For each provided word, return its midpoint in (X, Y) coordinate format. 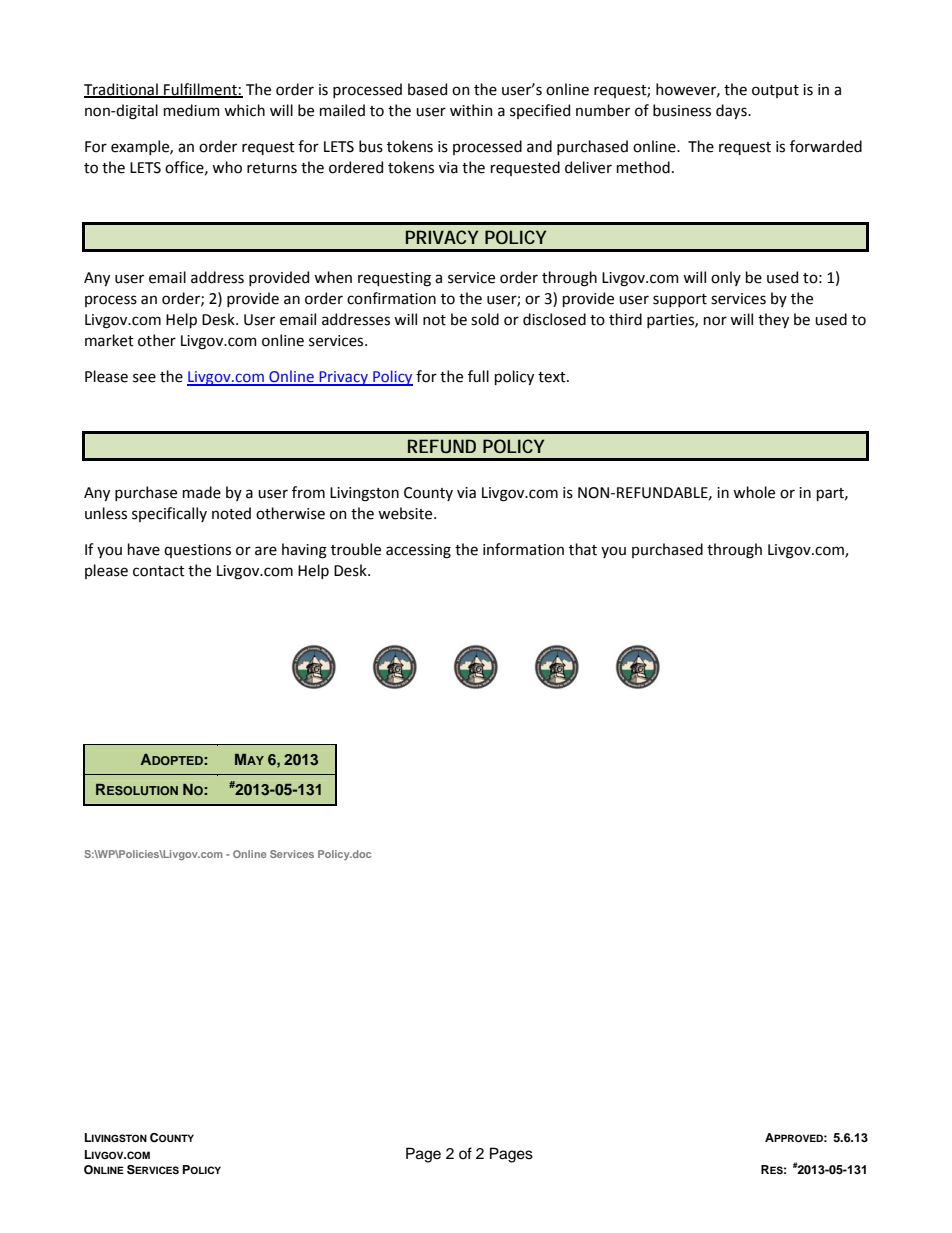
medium (192, 110)
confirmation (391, 298)
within (471, 110)
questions (197, 551)
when (333, 277)
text (553, 377)
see (144, 378)
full (478, 376)
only (726, 278)
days (732, 111)
